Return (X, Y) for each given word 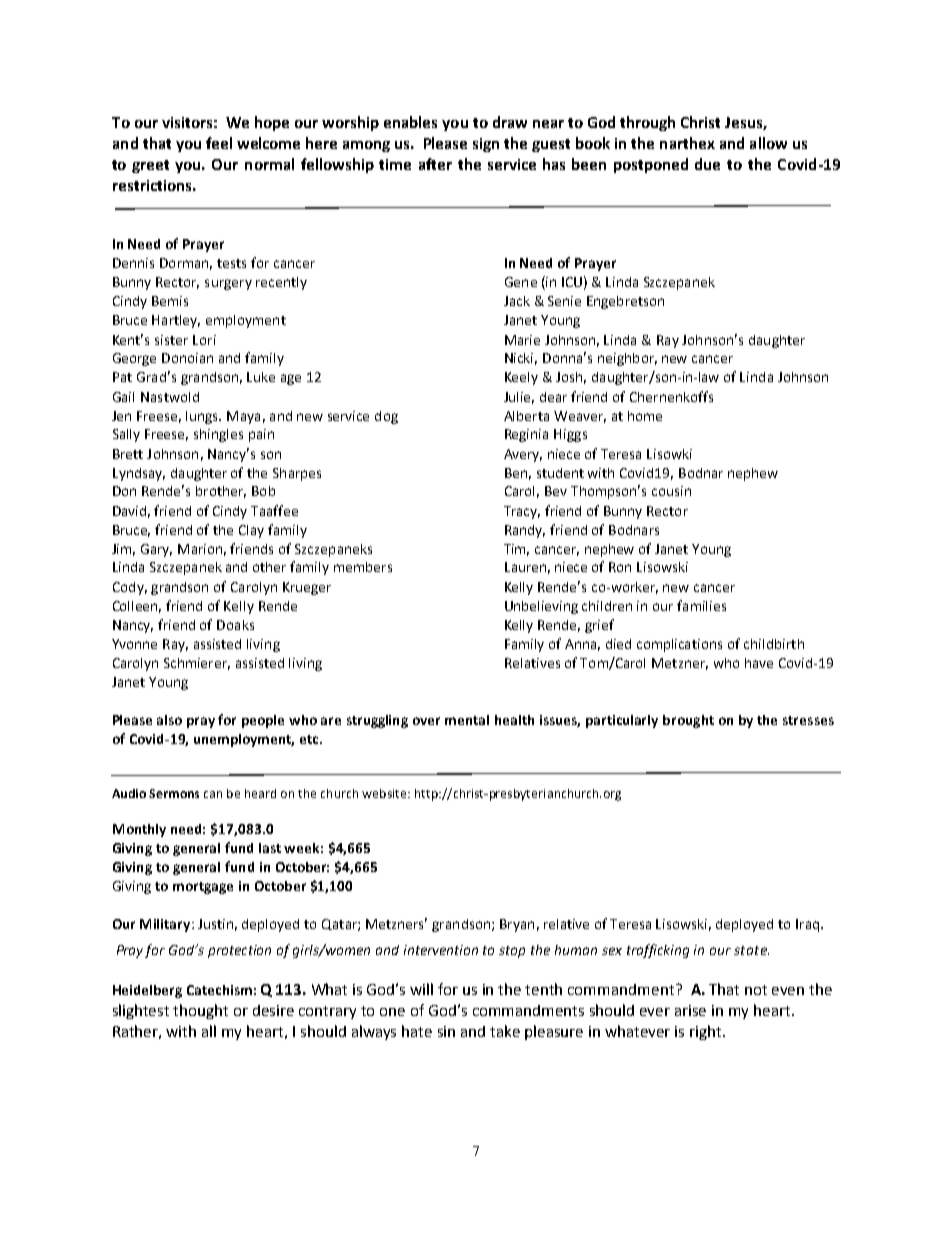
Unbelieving (541, 607)
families (701, 605)
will (421, 989)
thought (200, 1011)
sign (486, 145)
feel (219, 143)
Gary (156, 550)
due (707, 164)
